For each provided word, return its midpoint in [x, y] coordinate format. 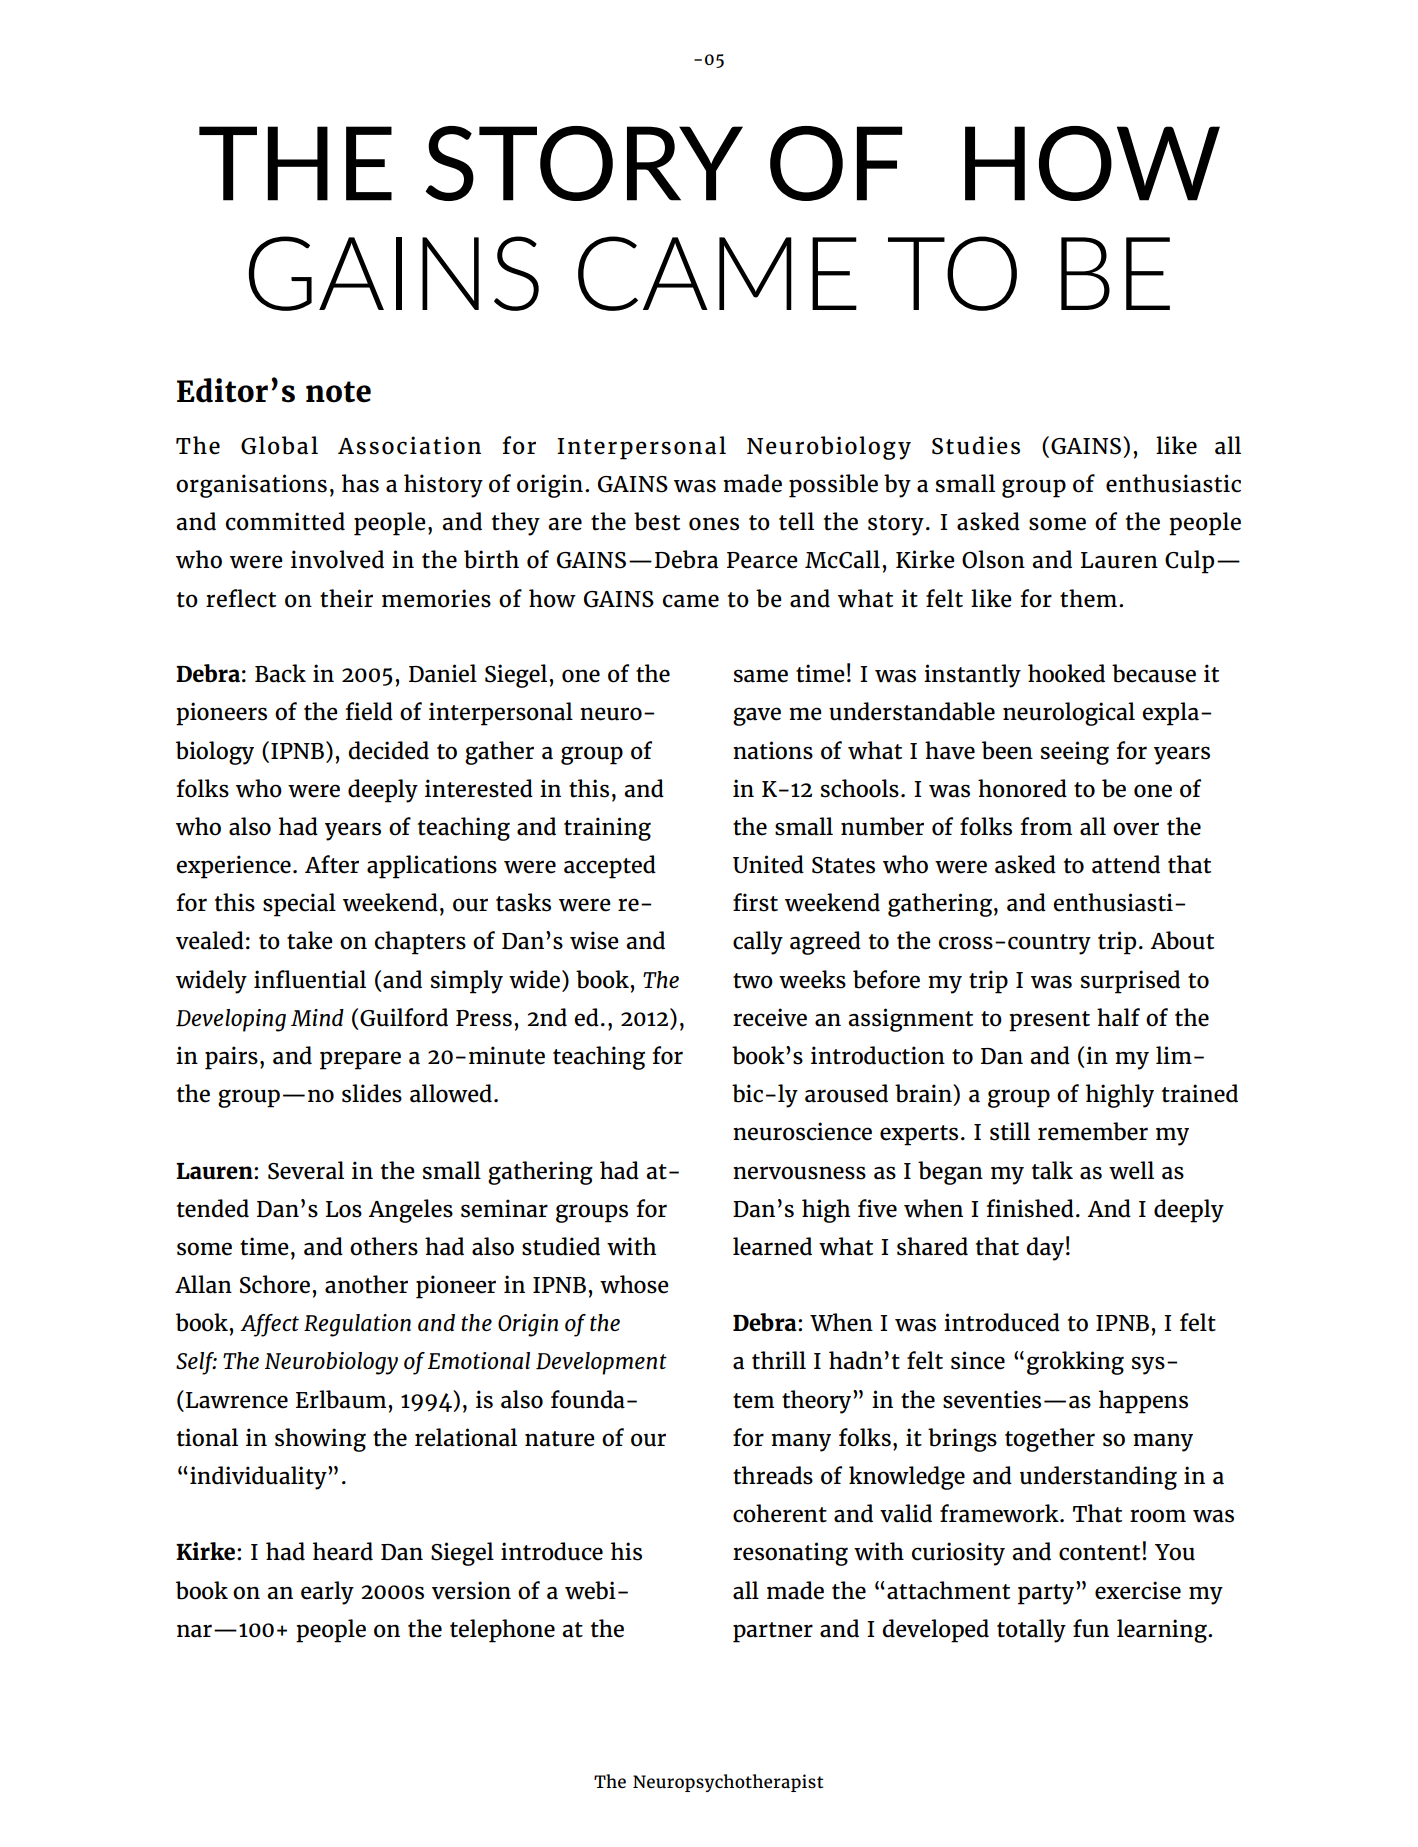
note [338, 392]
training [607, 829]
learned [772, 1246]
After [332, 864]
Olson [993, 559]
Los [344, 1209]
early [327, 1593]
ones [714, 524]
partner [773, 1632]
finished [1030, 1208]
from [1046, 826]
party [1047, 1593]
